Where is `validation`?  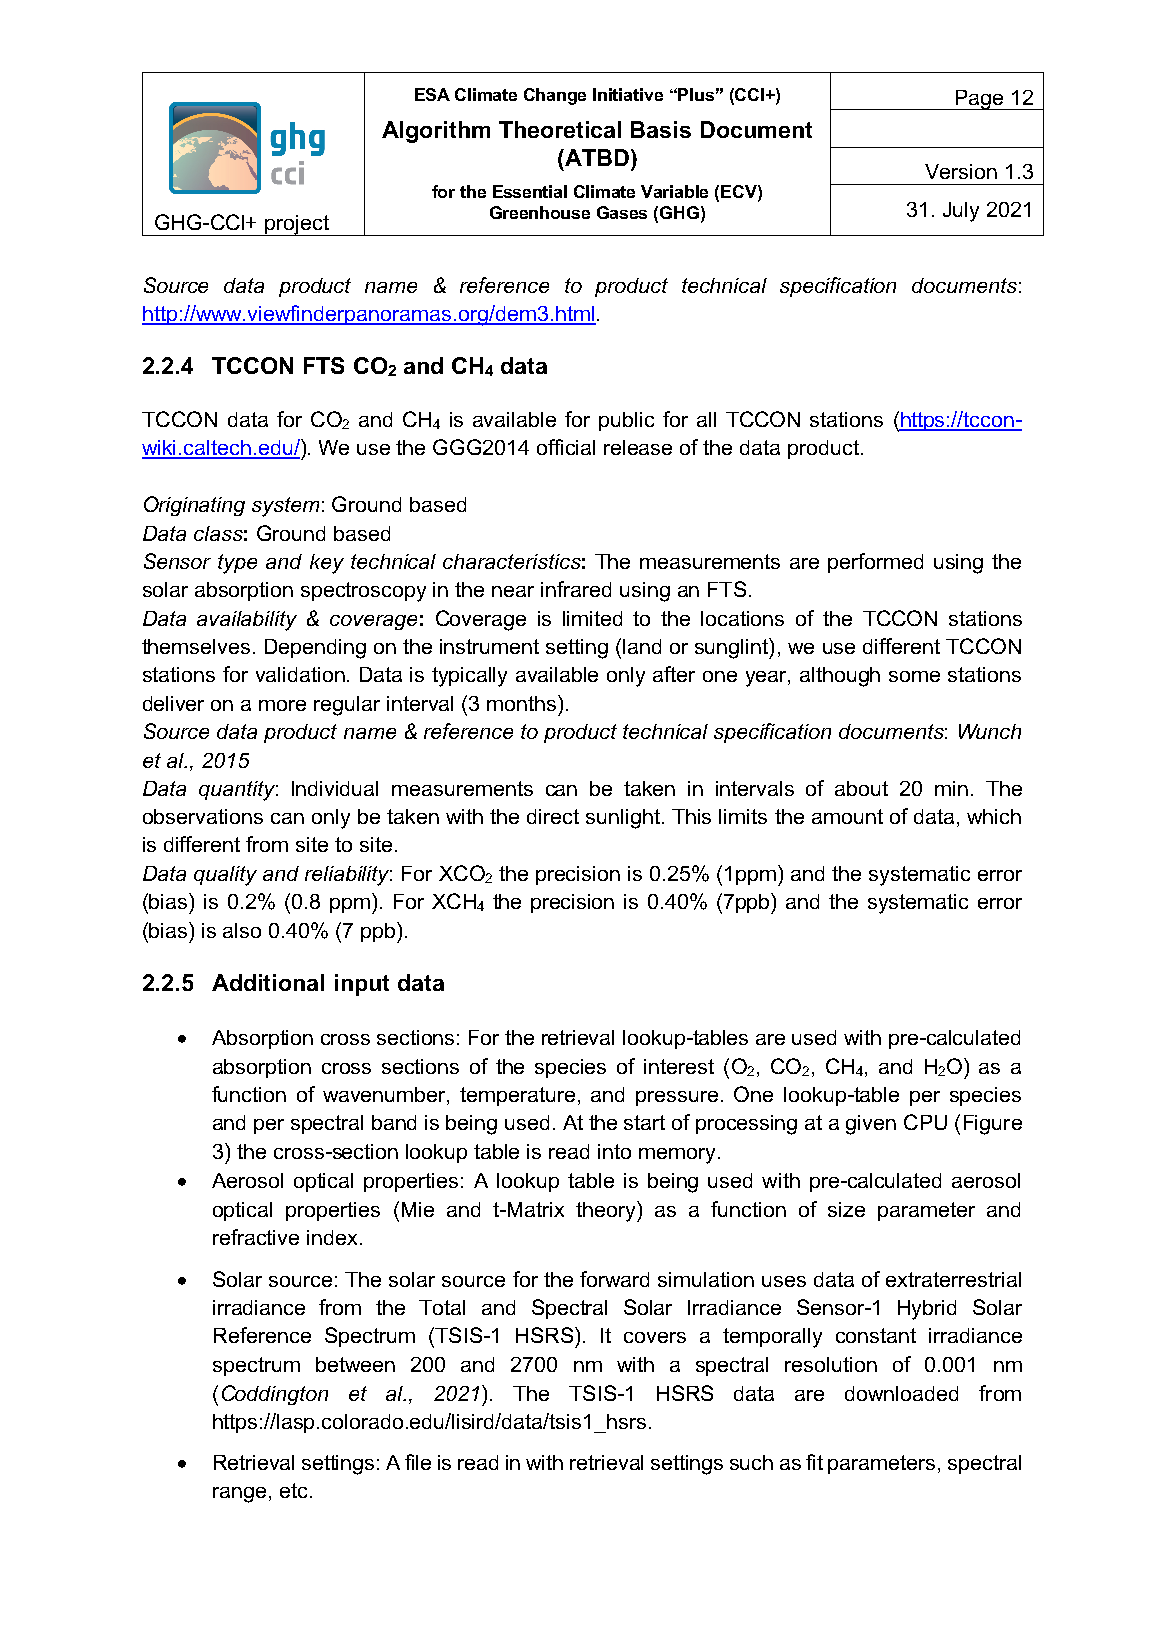 validation is located at coordinates (300, 674).
